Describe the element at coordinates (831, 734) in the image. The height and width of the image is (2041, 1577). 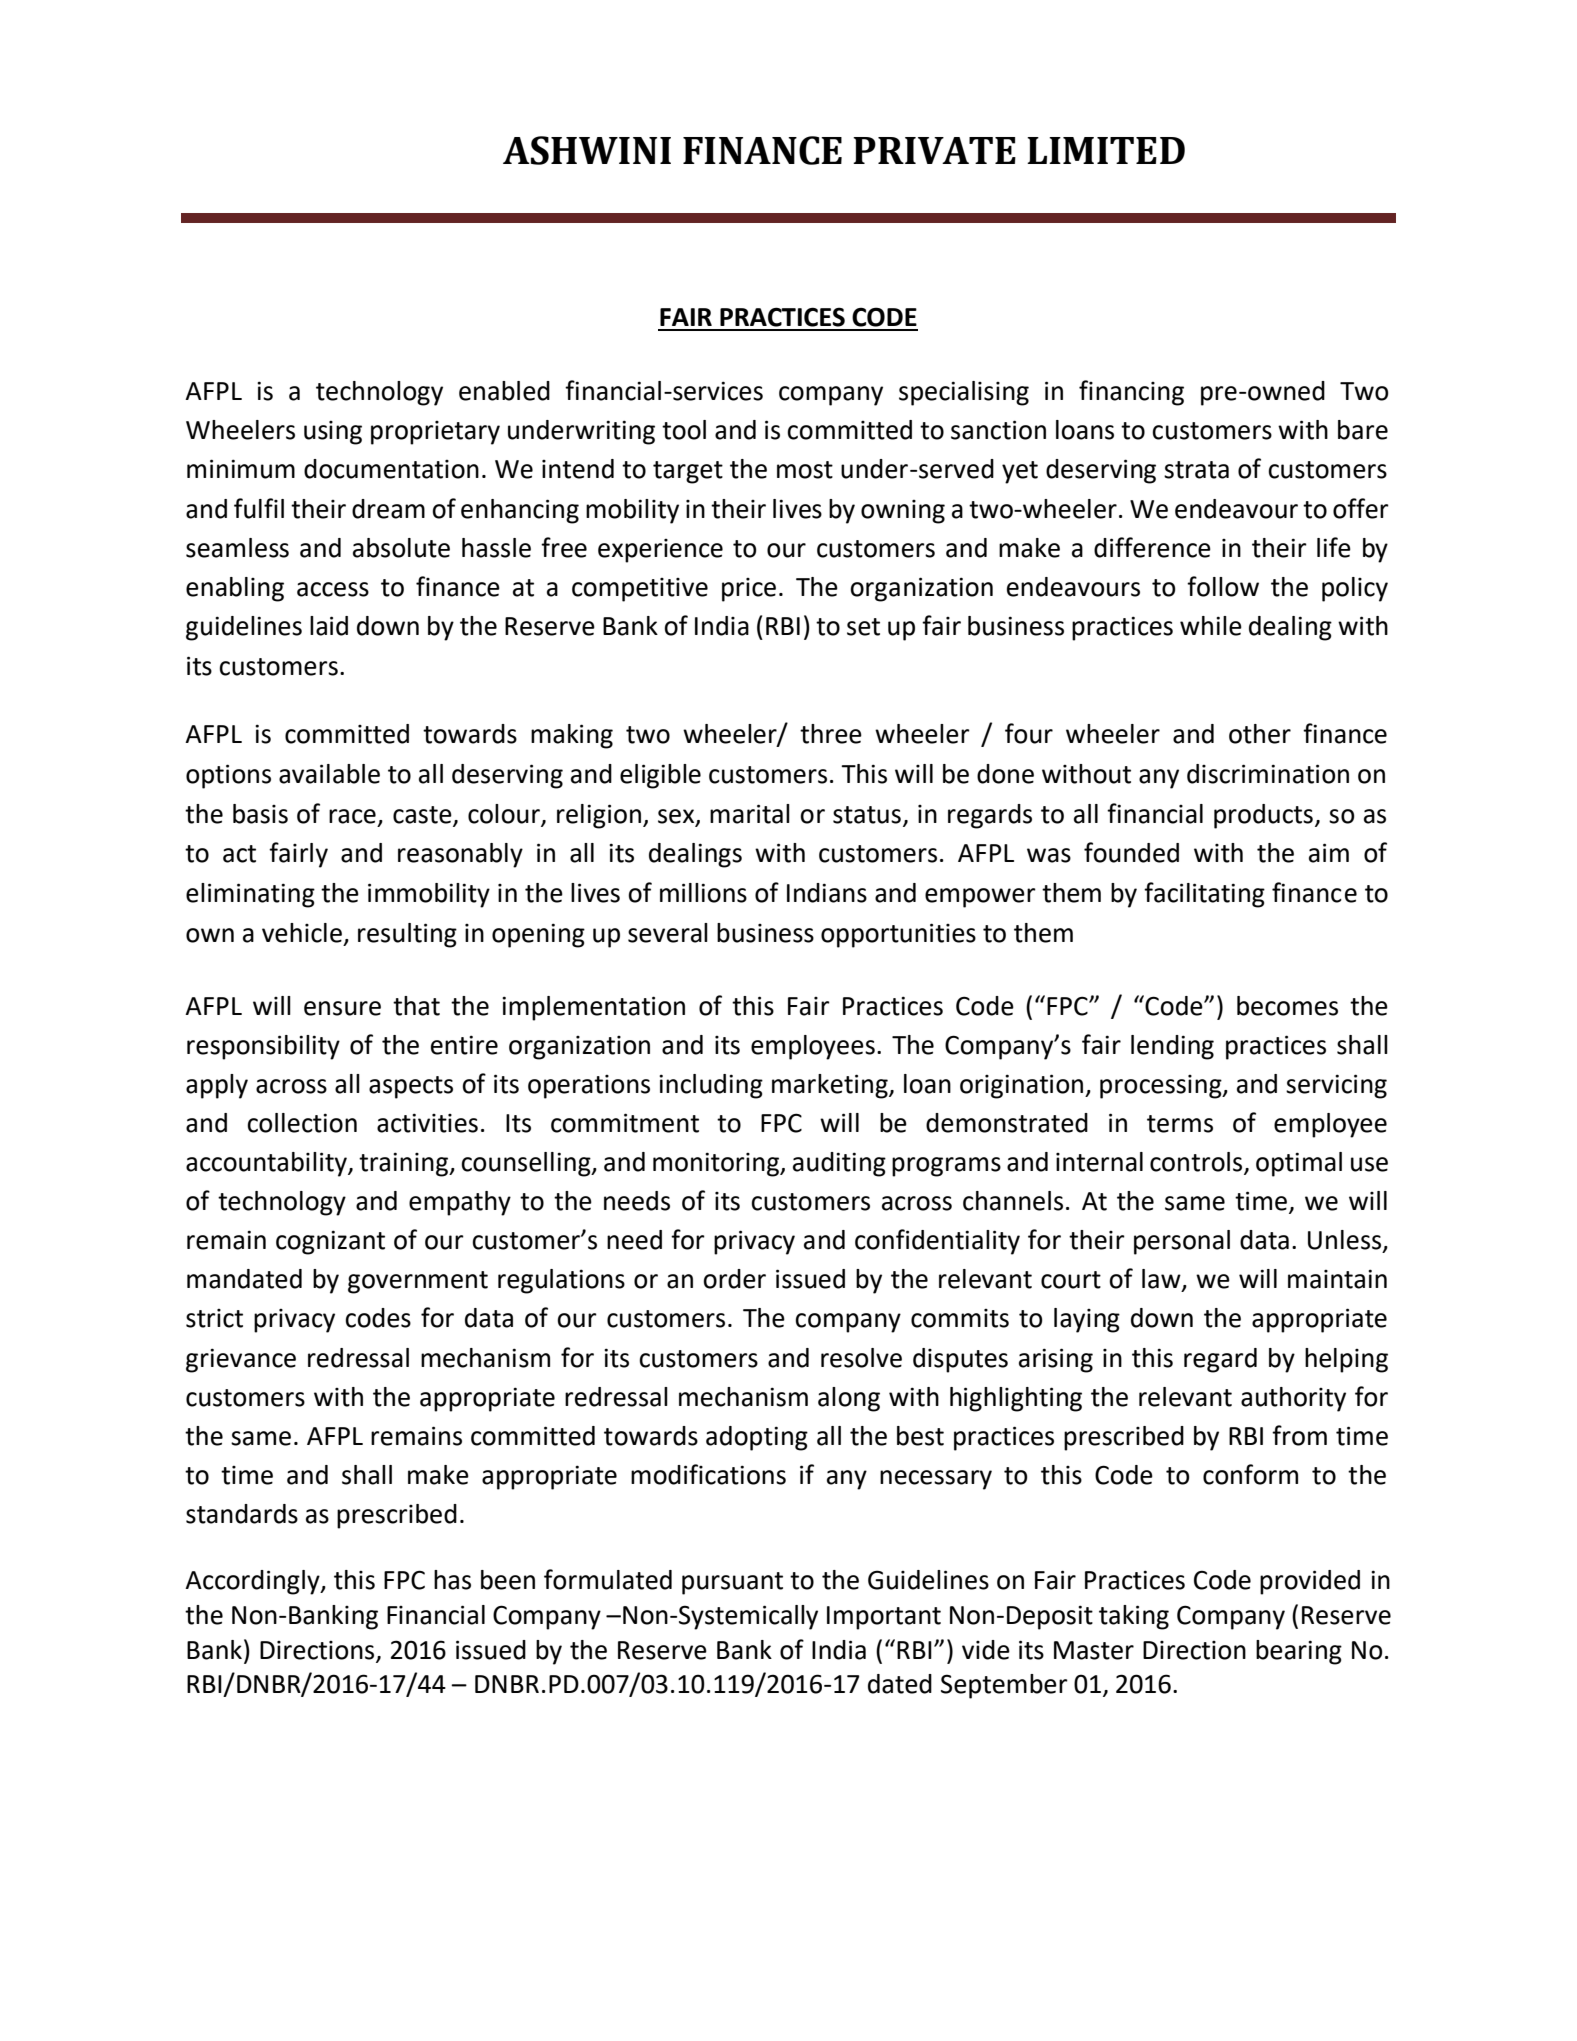
I see `three` at that location.
